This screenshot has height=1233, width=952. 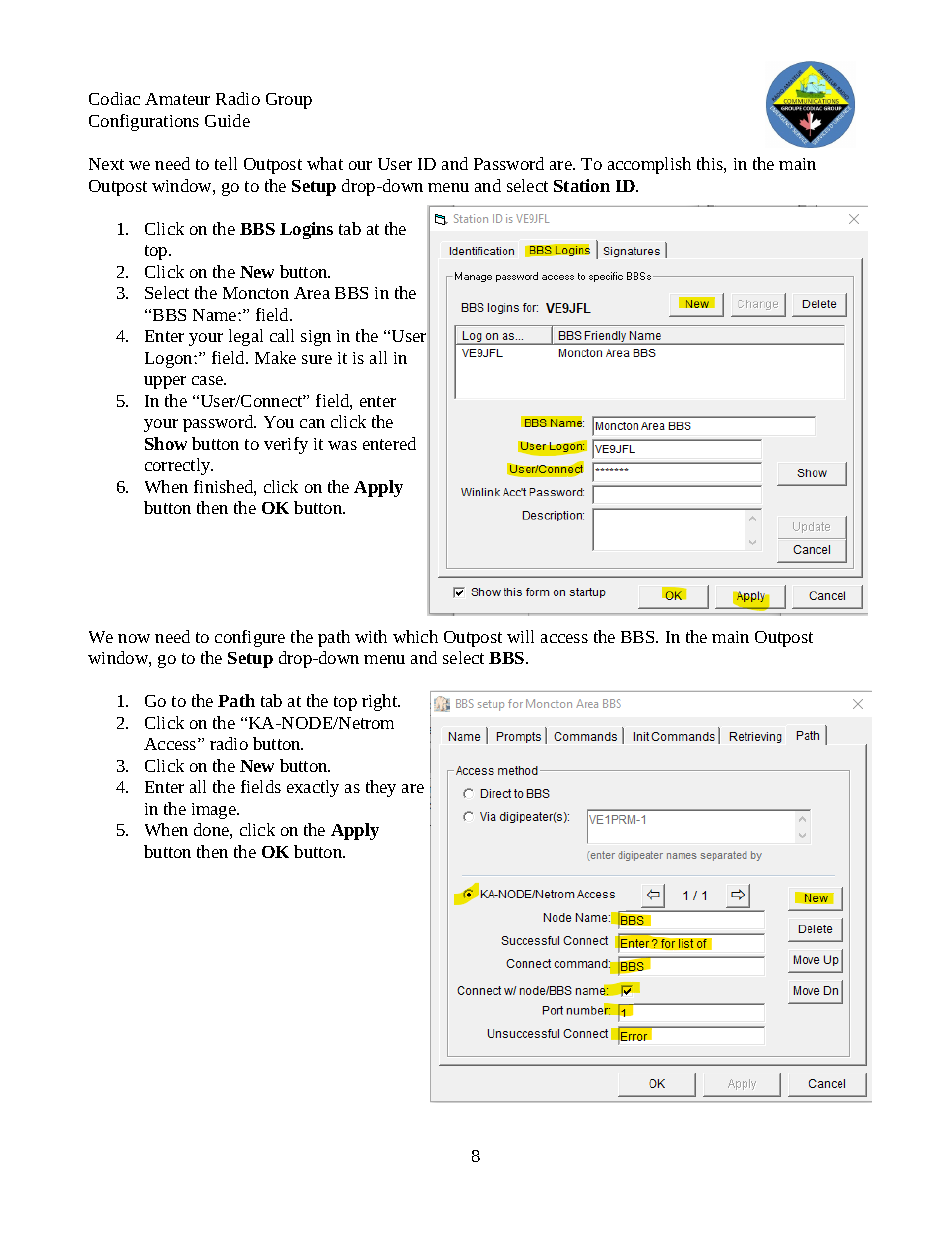 What do you see at coordinates (342, 445) in the screenshot?
I see `was` at bounding box center [342, 445].
